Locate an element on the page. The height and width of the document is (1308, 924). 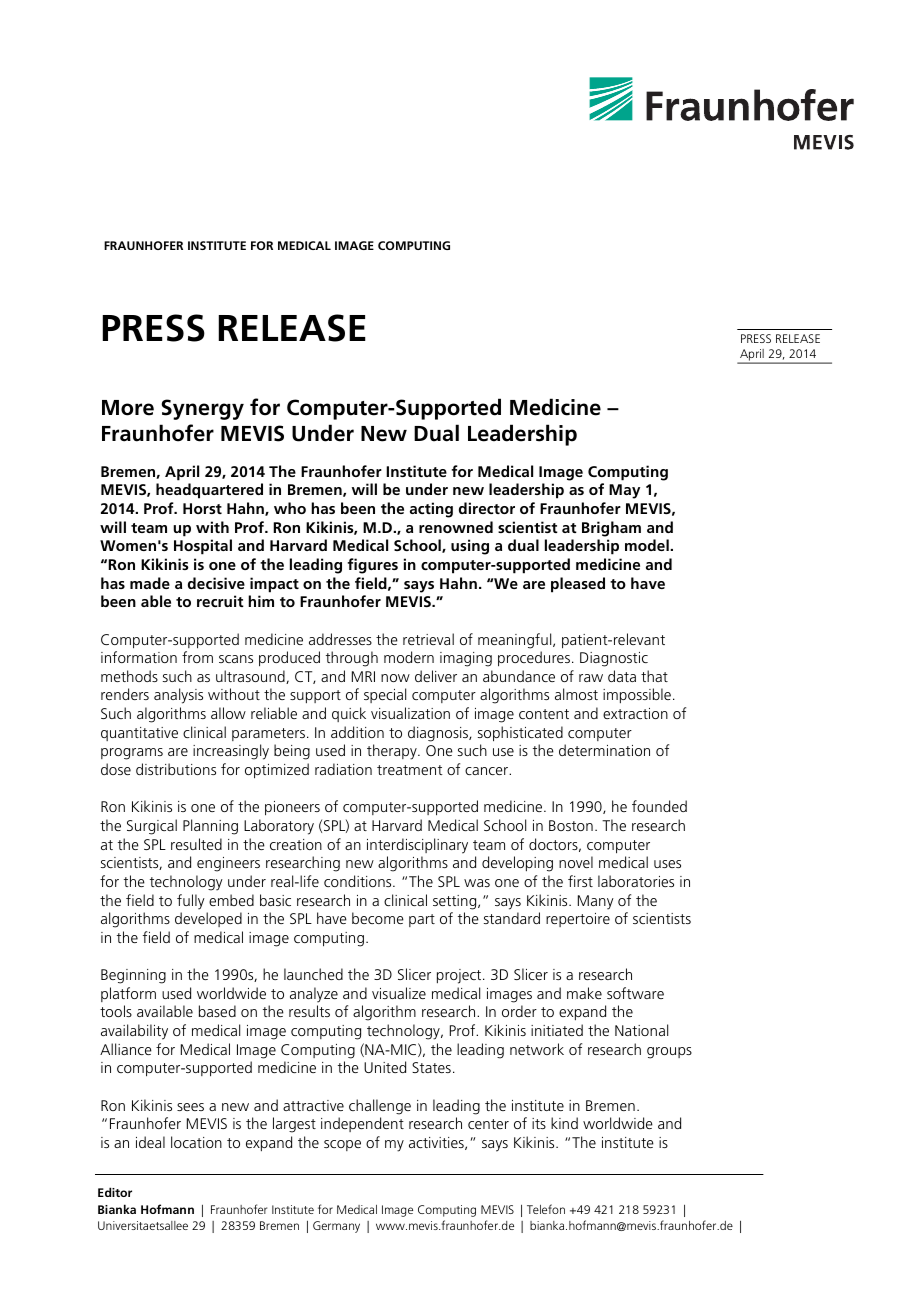
Telefon is located at coordinates (546, 1209).
